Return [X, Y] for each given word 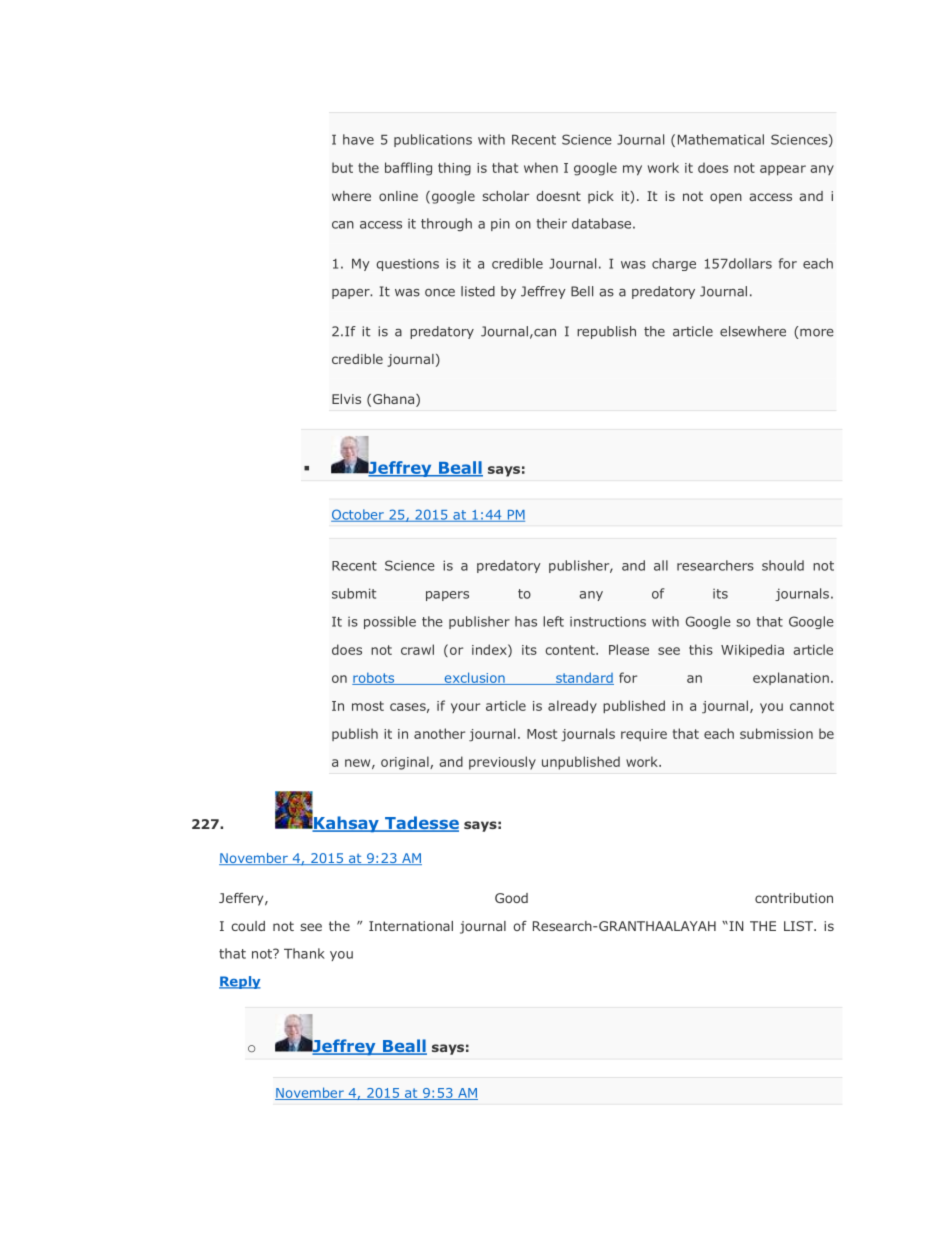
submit [354, 593]
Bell [582, 291]
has [526, 621]
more [816, 333]
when [541, 167]
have [358, 139]
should [783, 565]
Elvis [346, 399]
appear [783, 170]
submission [776, 733]
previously [502, 763]
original [406, 763]
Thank [304, 953]
